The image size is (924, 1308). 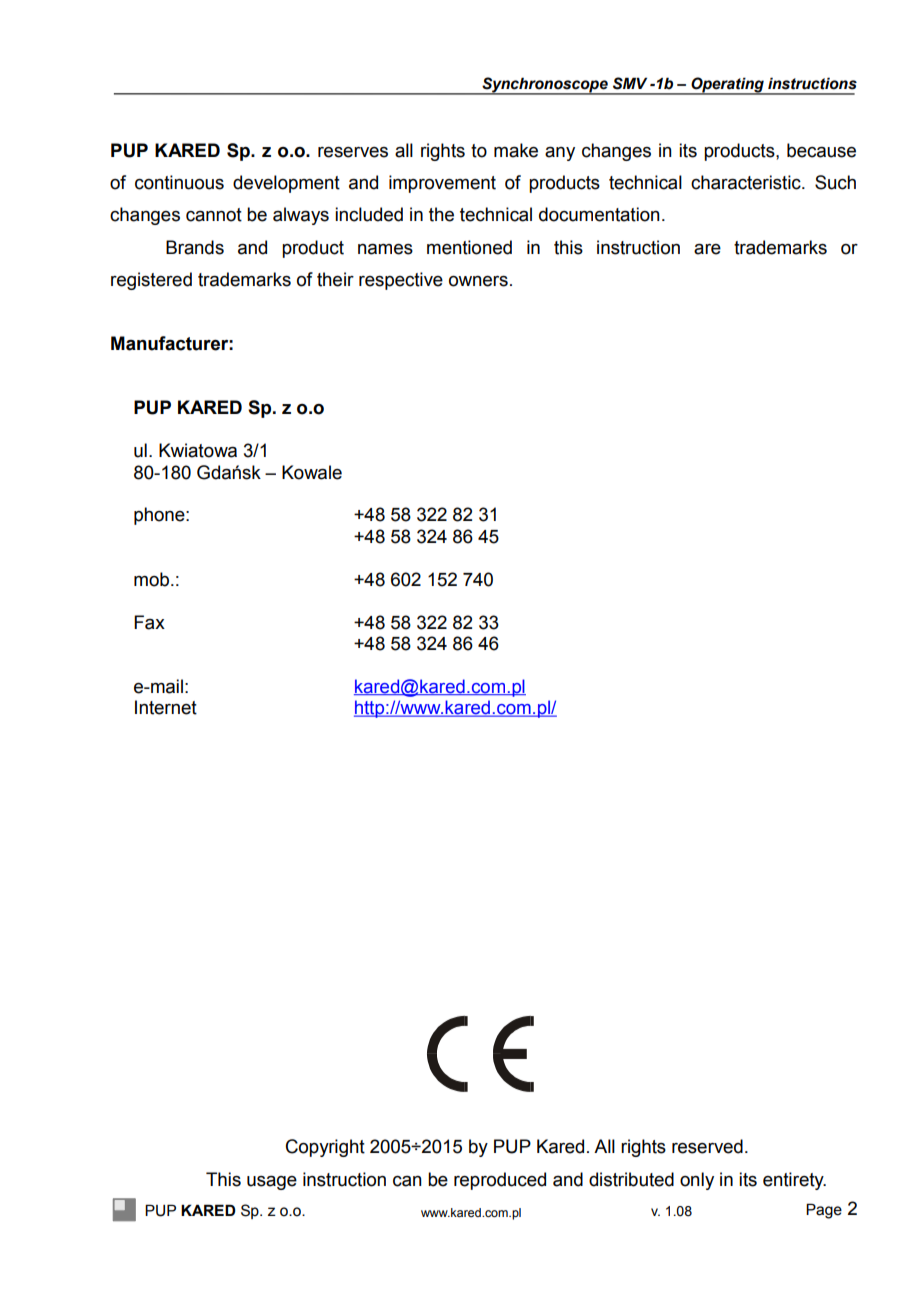 What do you see at coordinates (149, 622) in the image?
I see `Fax` at bounding box center [149, 622].
